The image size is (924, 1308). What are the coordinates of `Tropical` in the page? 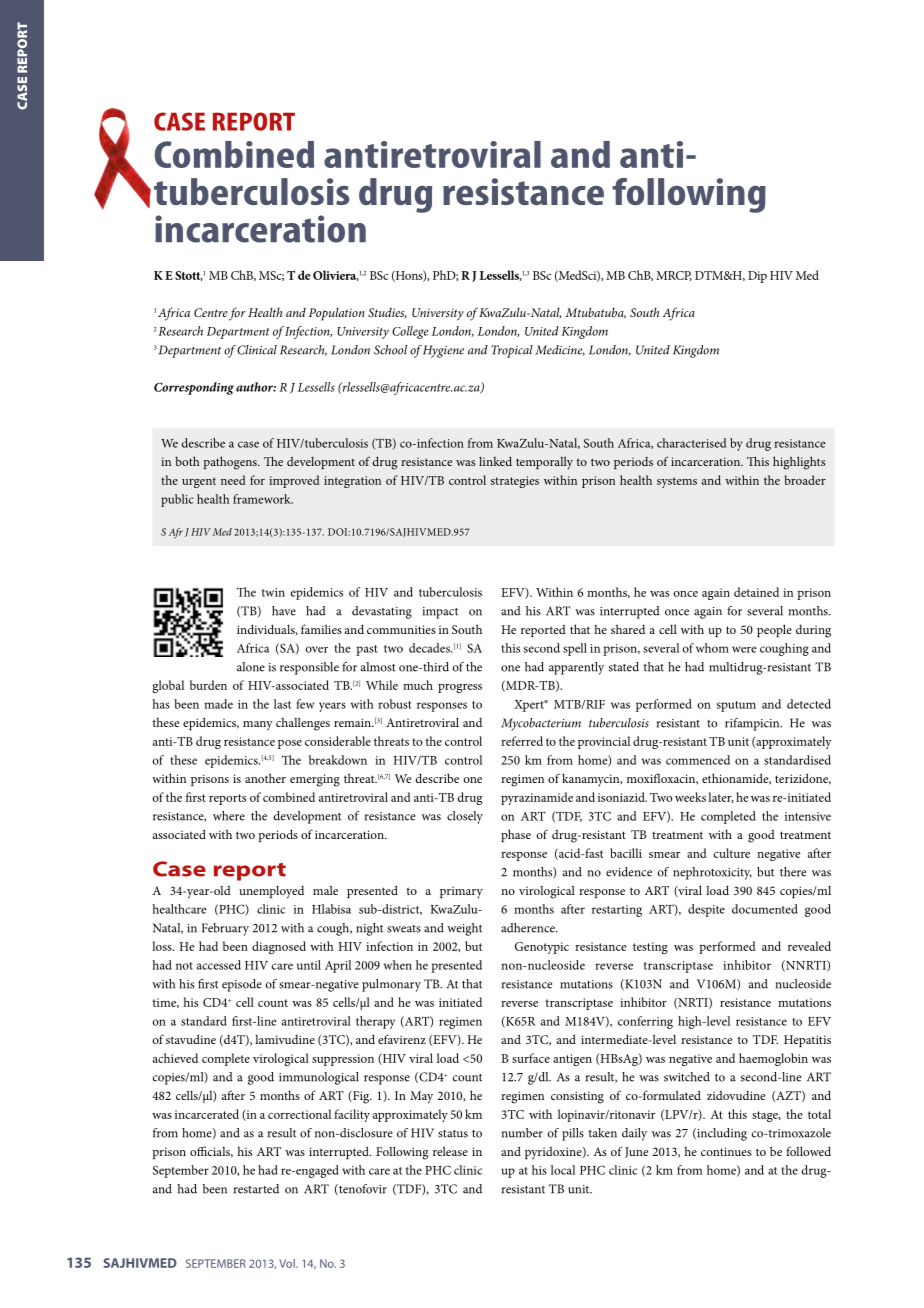 It's located at (512, 351).
